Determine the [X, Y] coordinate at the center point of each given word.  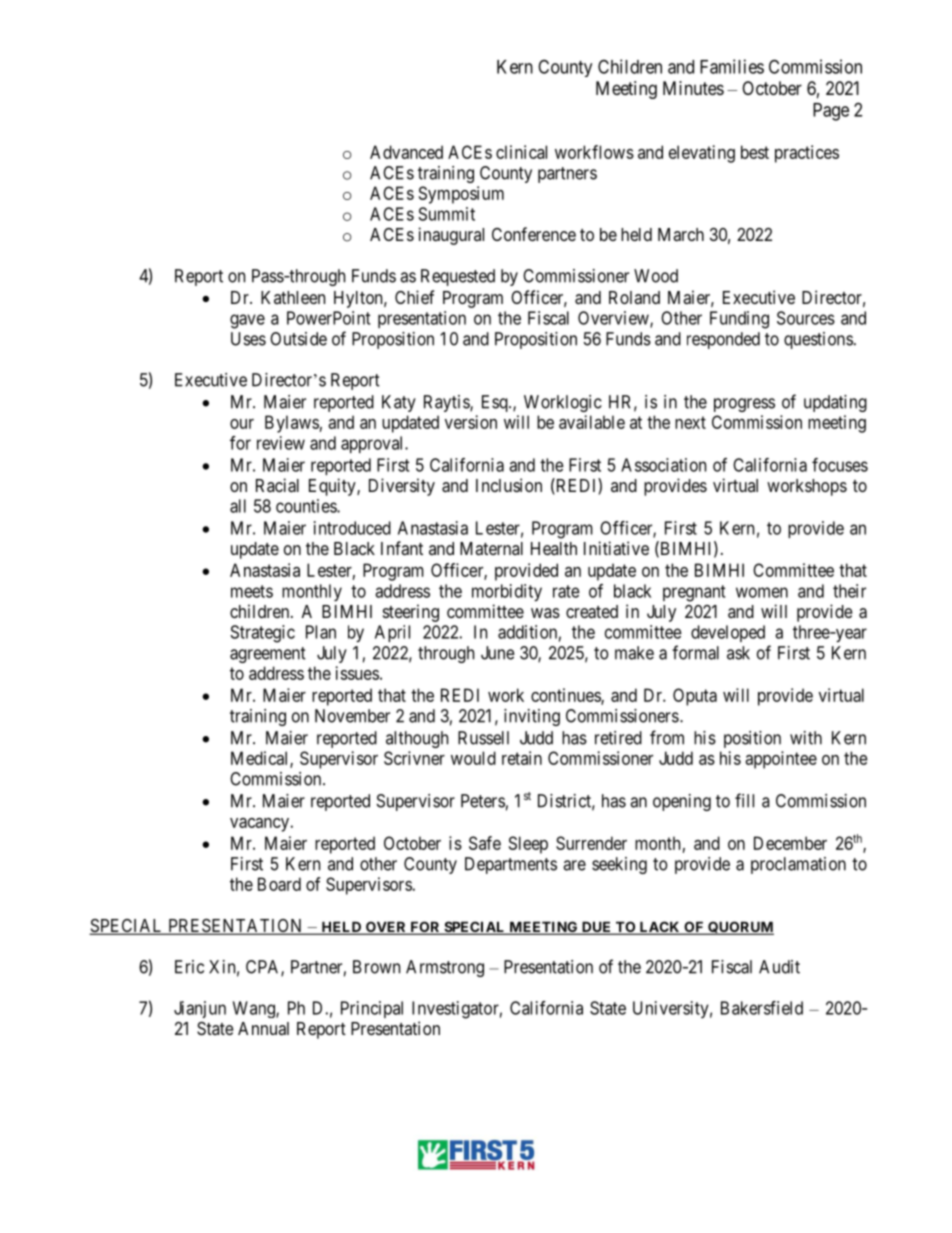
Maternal [491, 548]
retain [522, 758]
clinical [521, 152]
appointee [781, 760]
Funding [739, 320]
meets [252, 591]
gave [247, 321]
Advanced [406, 152]
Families [732, 66]
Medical [261, 759]
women [762, 592]
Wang [255, 1009]
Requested [458, 277]
